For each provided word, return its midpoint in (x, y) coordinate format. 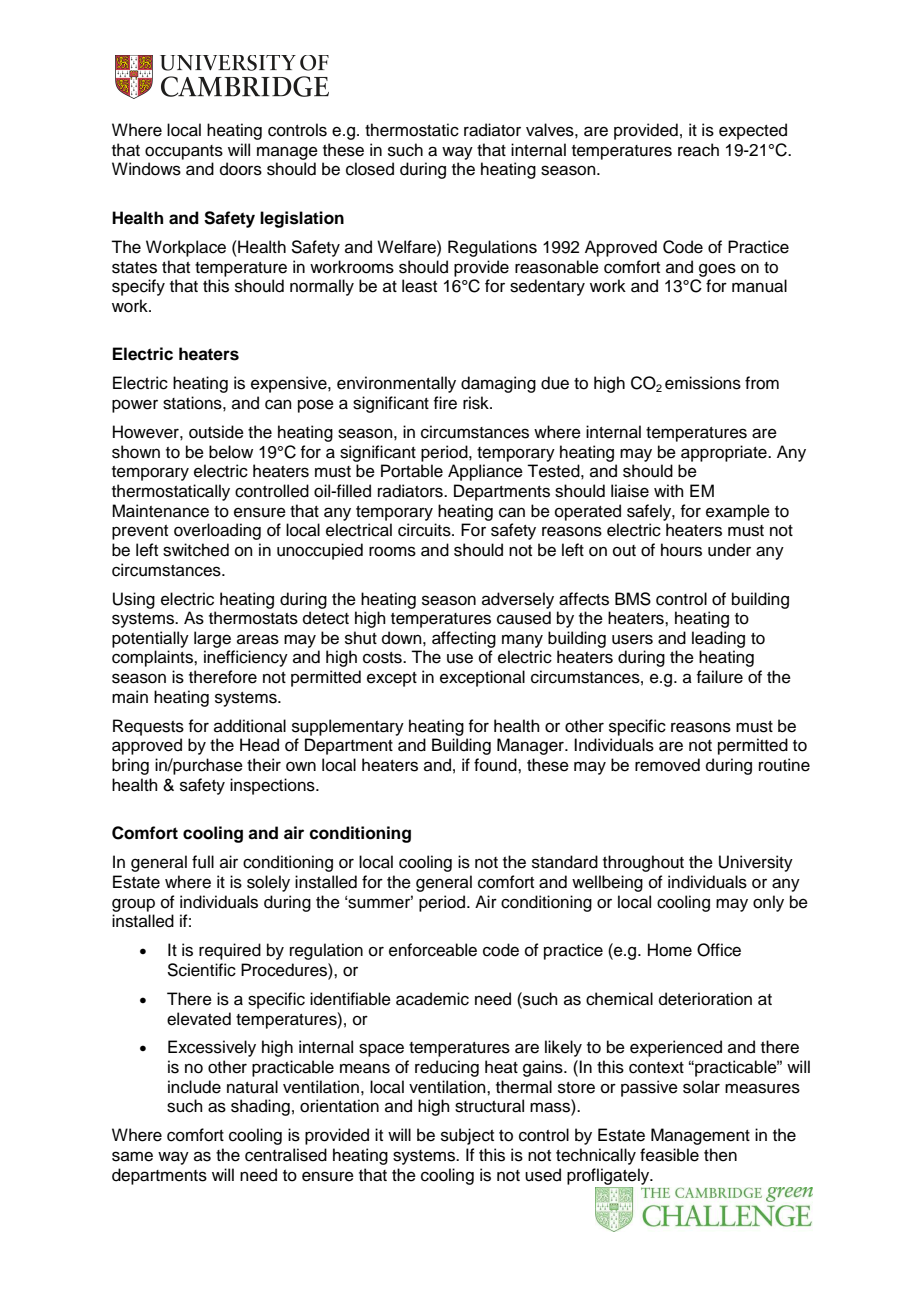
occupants (184, 152)
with (669, 490)
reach (698, 150)
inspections (273, 786)
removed (667, 765)
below (231, 452)
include (194, 1087)
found (496, 765)
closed (370, 169)
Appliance (485, 472)
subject (467, 1136)
